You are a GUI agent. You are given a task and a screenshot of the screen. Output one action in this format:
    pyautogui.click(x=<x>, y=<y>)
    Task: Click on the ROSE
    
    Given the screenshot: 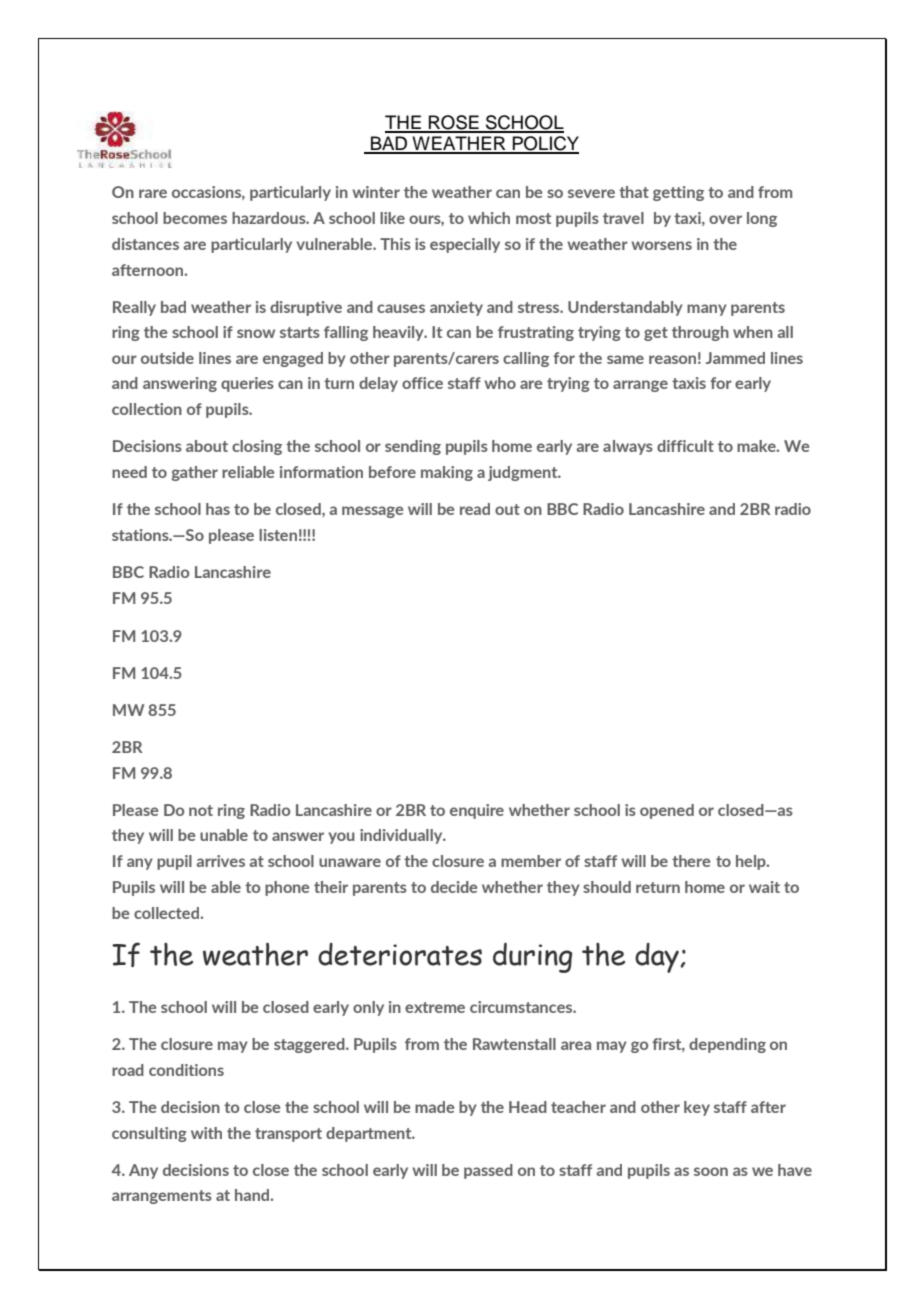 What is the action you would take?
    pyautogui.click(x=454, y=123)
